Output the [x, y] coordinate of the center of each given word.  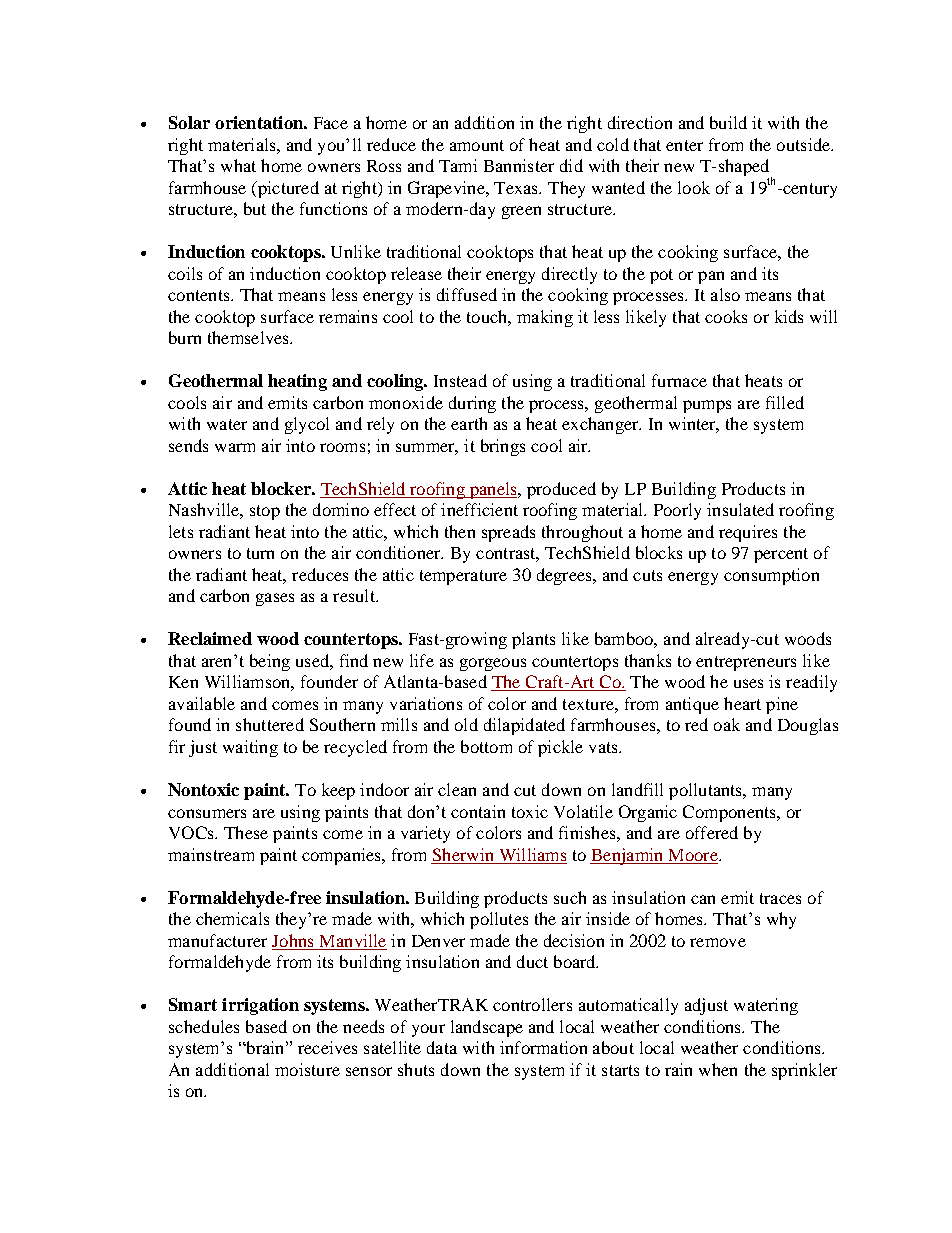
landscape [487, 1028]
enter [684, 145]
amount [477, 145]
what [238, 165]
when [718, 1069]
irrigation [260, 1006]
